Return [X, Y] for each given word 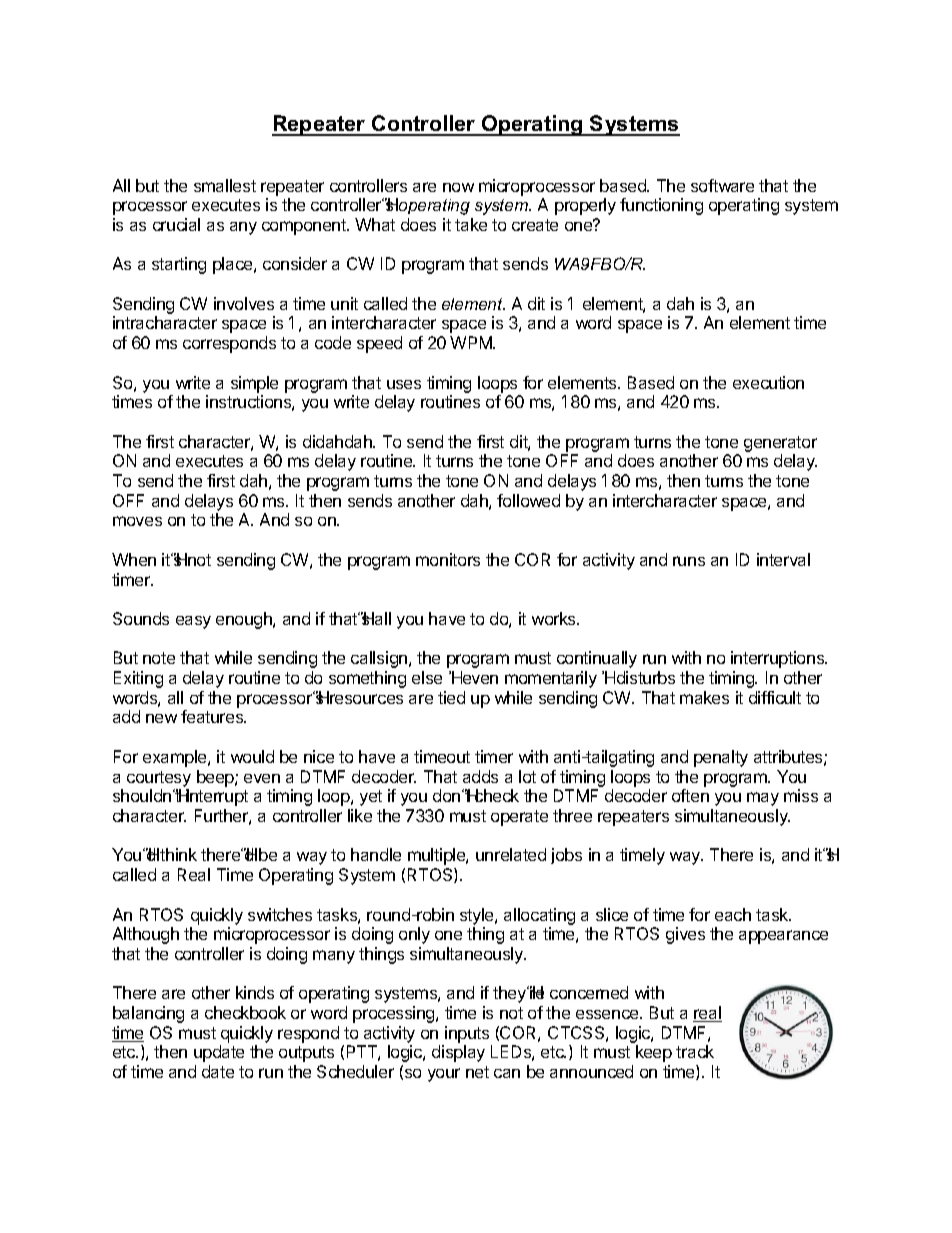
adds [480, 776]
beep [216, 778]
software [722, 185]
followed [528, 500]
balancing [148, 1014]
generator [780, 445]
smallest [225, 185]
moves [137, 521]
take [471, 224]
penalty [721, 758]
